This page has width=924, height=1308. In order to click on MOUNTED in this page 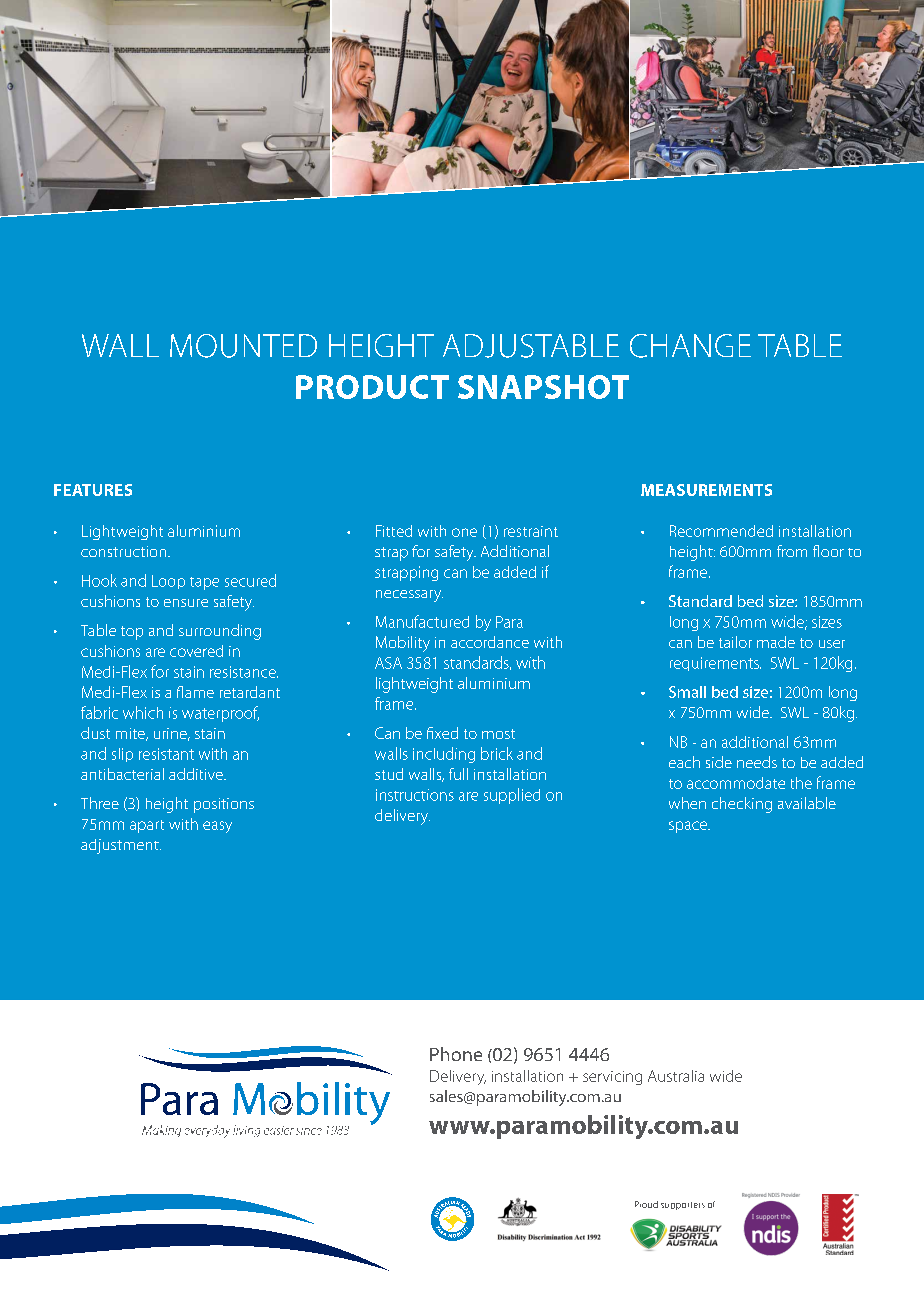, I will do `click(243, 346)`.
